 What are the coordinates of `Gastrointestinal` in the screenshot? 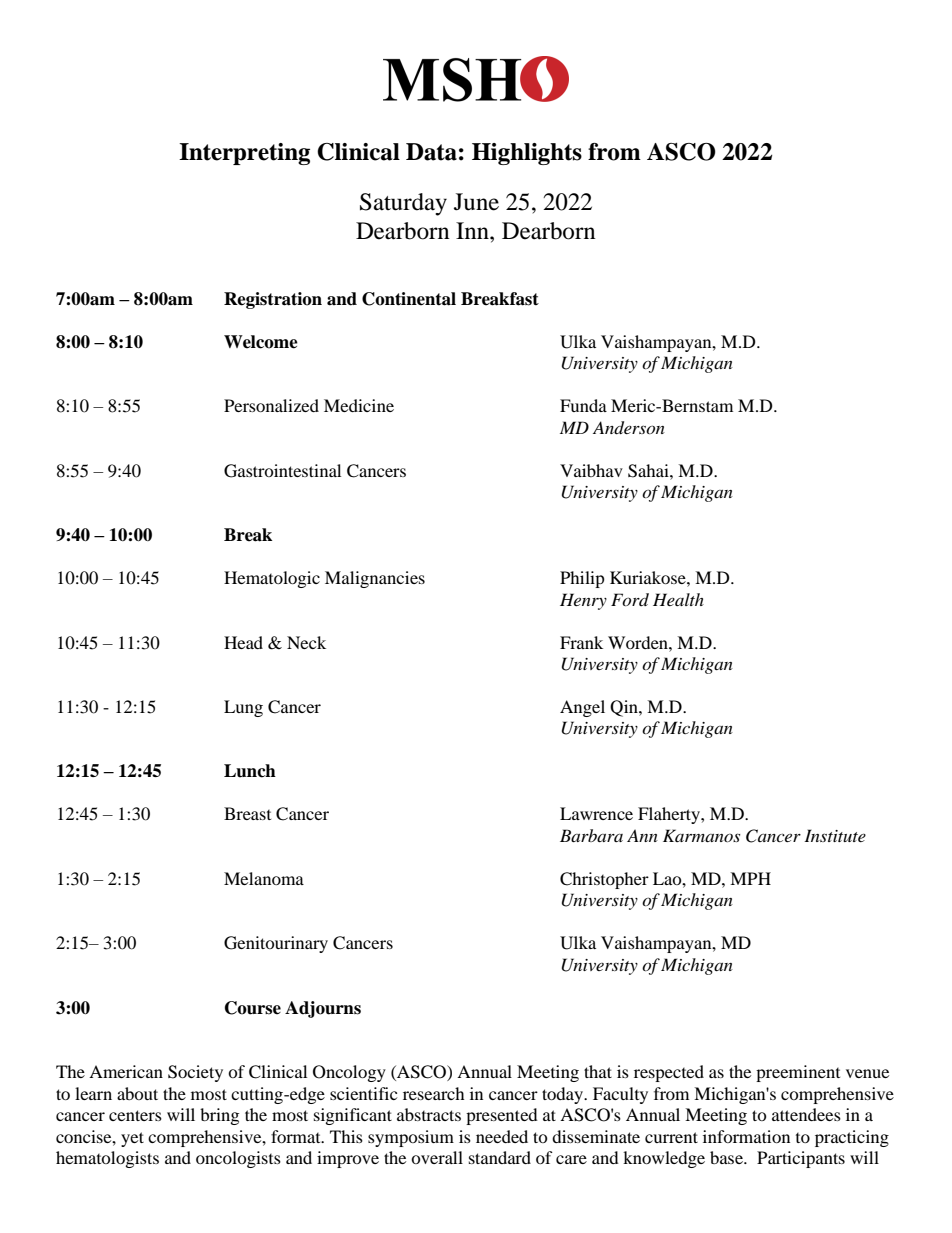 It's located at (282, 471).
